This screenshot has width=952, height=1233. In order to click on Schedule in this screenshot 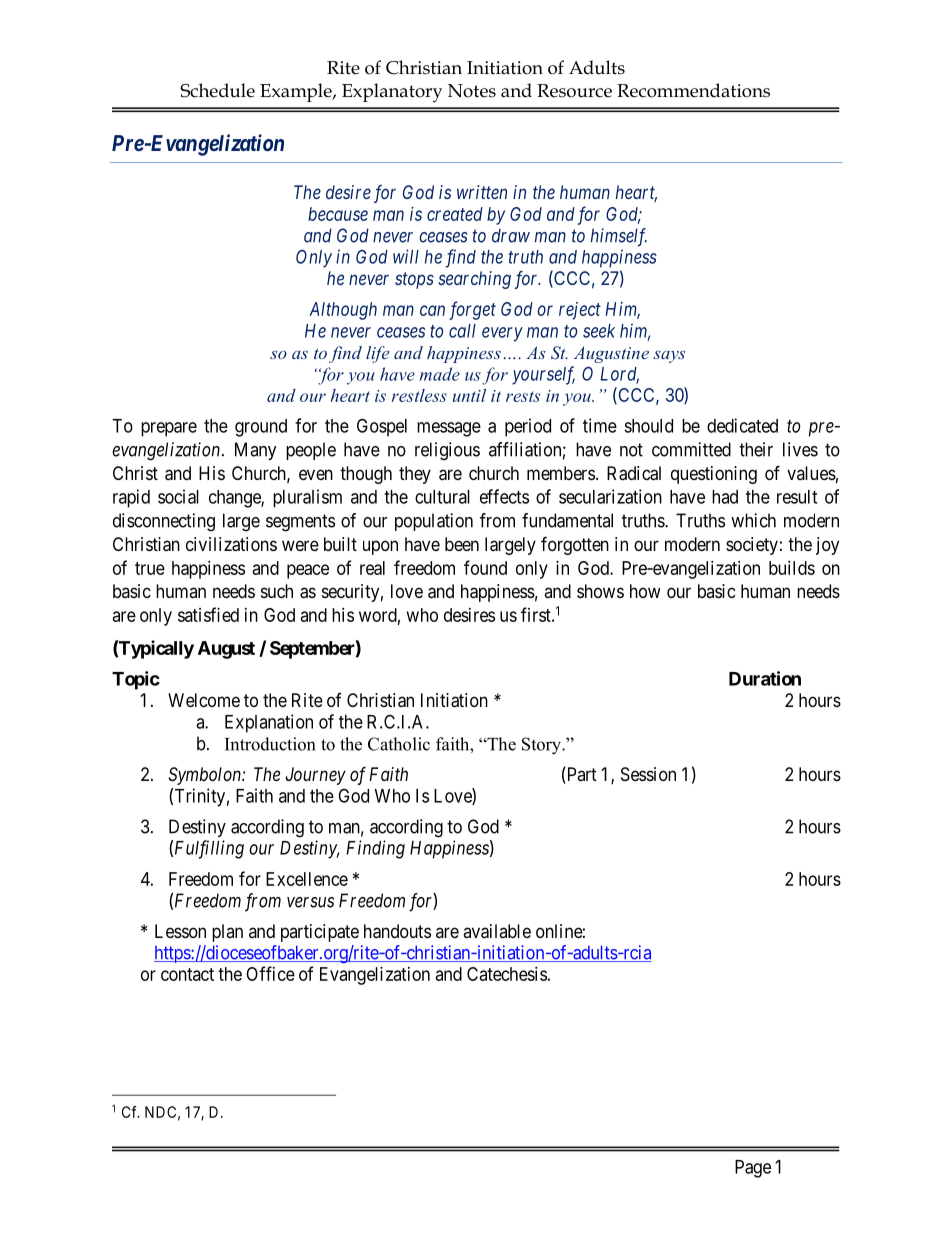, I will do `click(217, 90)`.
